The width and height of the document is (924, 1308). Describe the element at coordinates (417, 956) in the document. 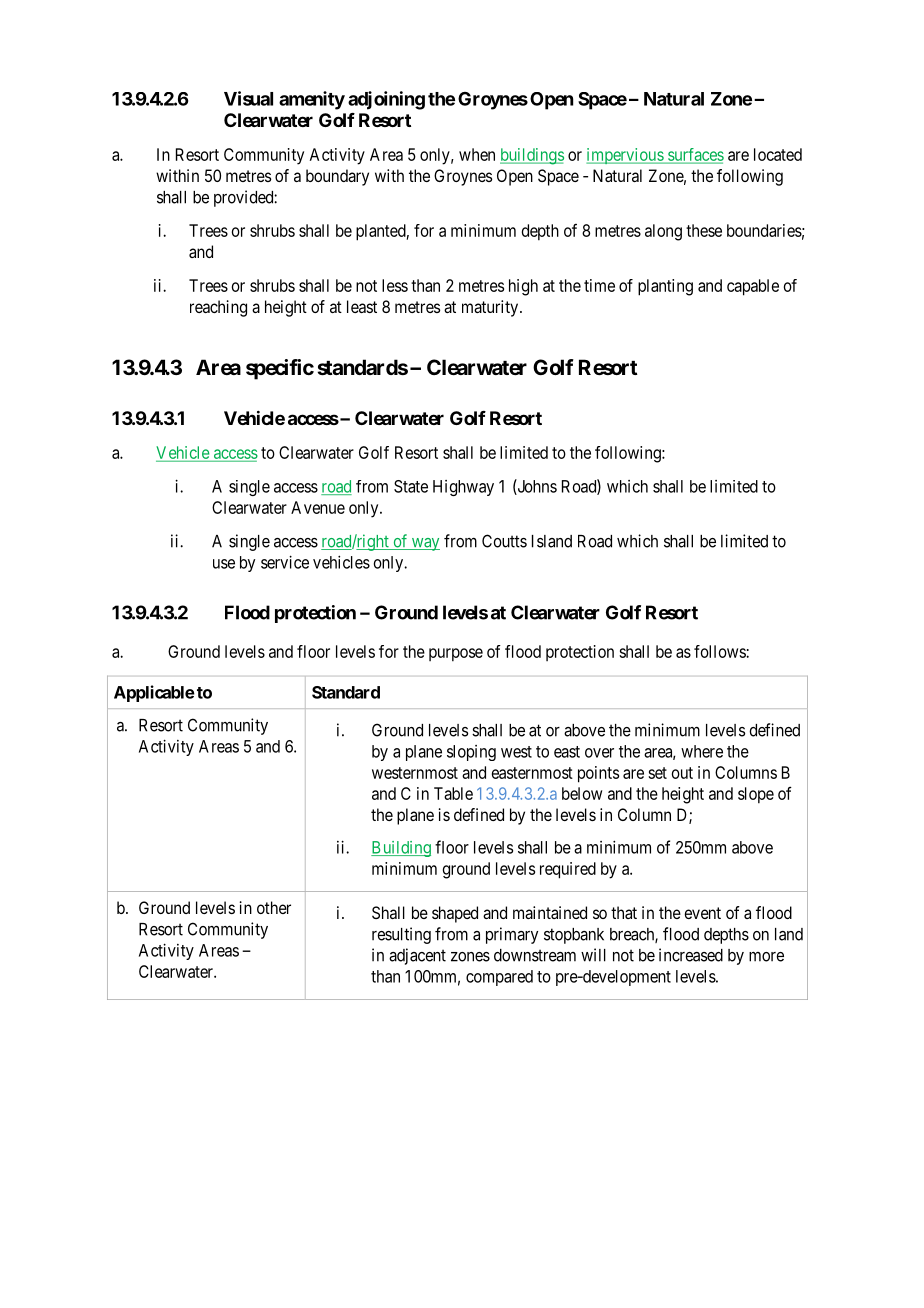

I see `adjacent` at that location.
